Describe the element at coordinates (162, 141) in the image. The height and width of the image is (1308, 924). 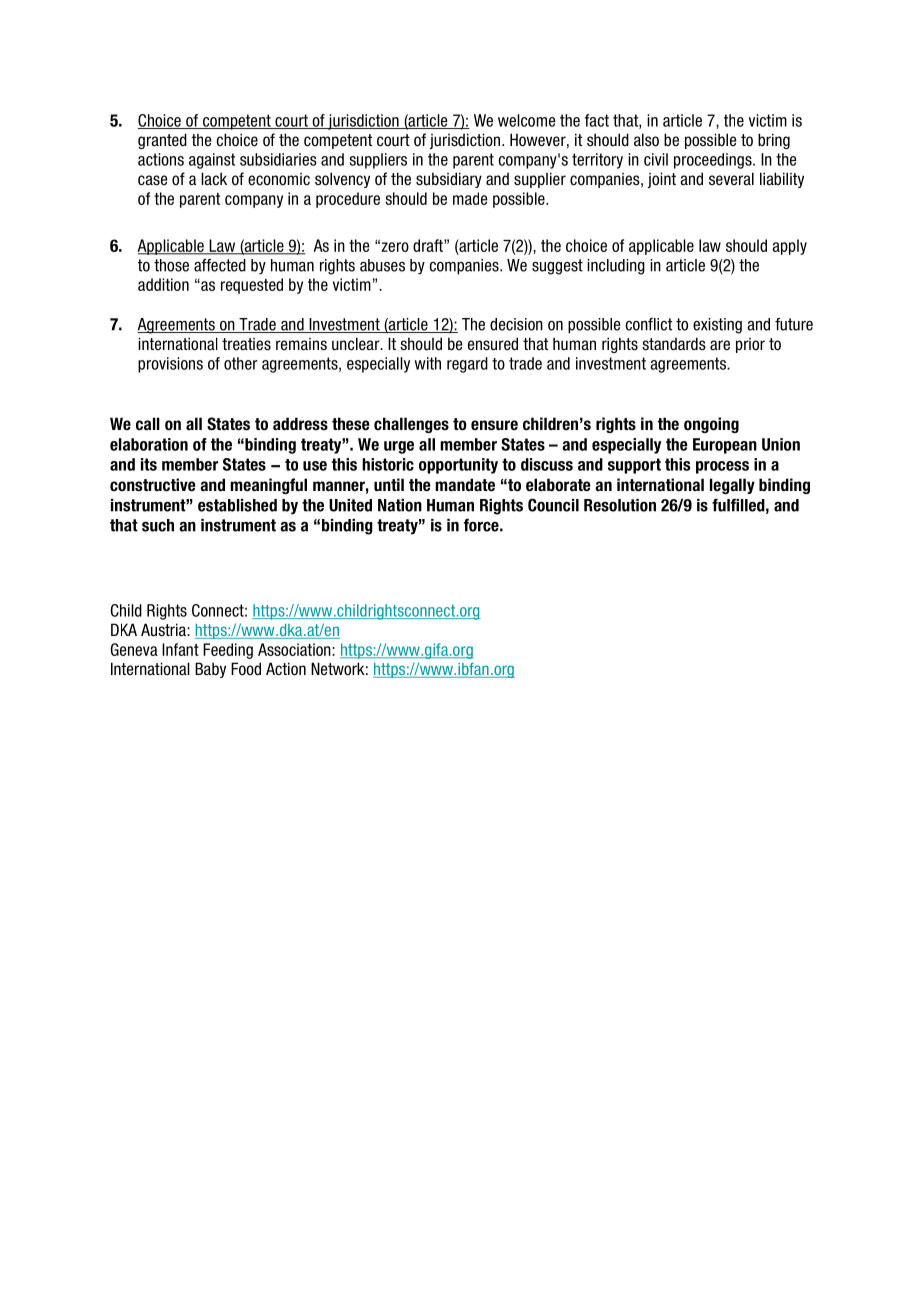
I see `granted` at that location.
